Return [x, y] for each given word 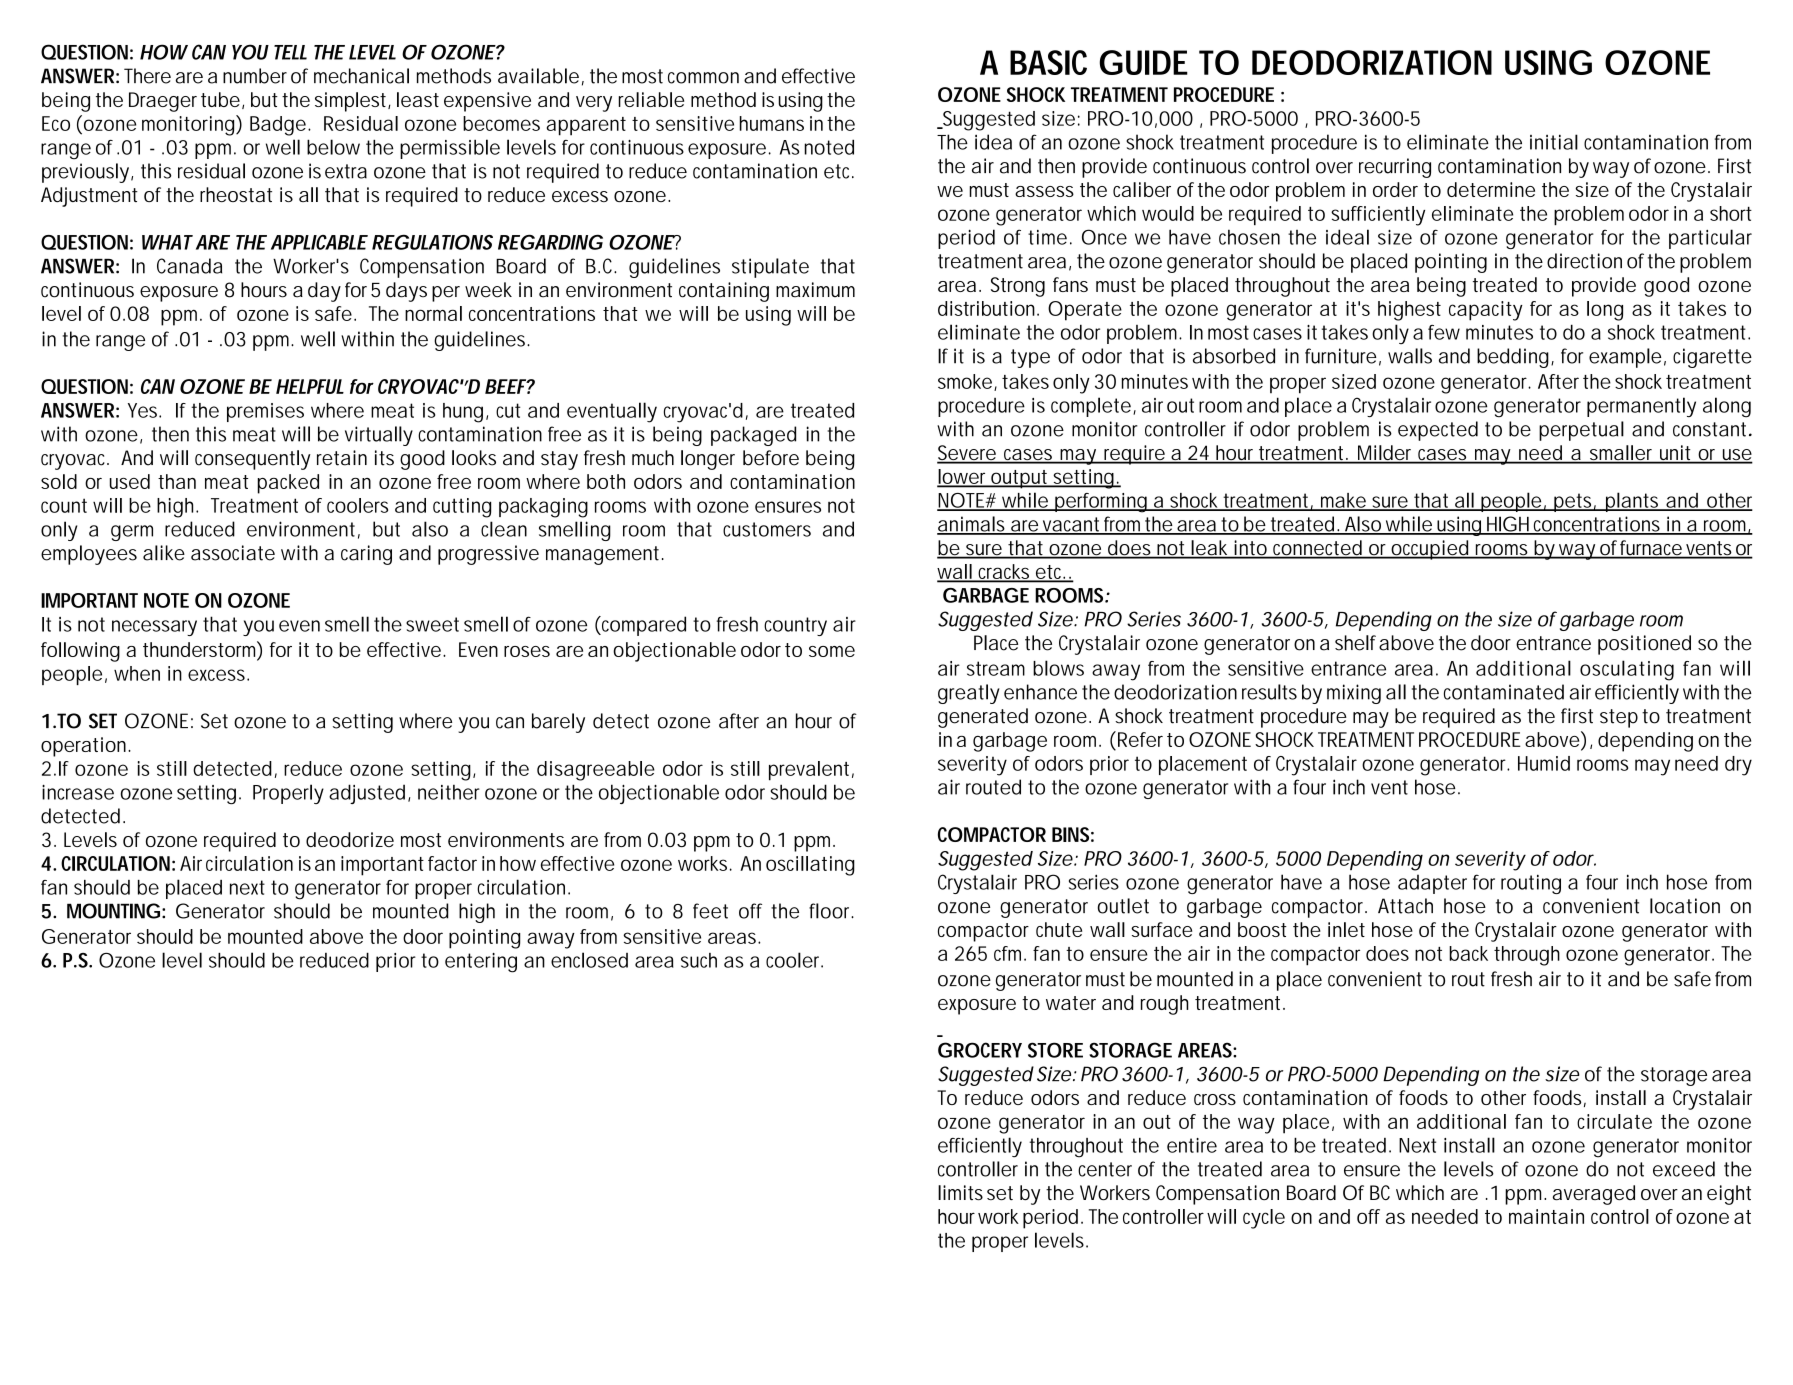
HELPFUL [310, 386]
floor [831, 911]
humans [772, 123]
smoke [965, 381]
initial [1554, 142]
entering [481, 963]
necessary [154, 628]
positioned [1644, 645]
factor [452, 863]
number [255, 76]
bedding [1513, 358]
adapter [1432, 884]
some [832, 651]
